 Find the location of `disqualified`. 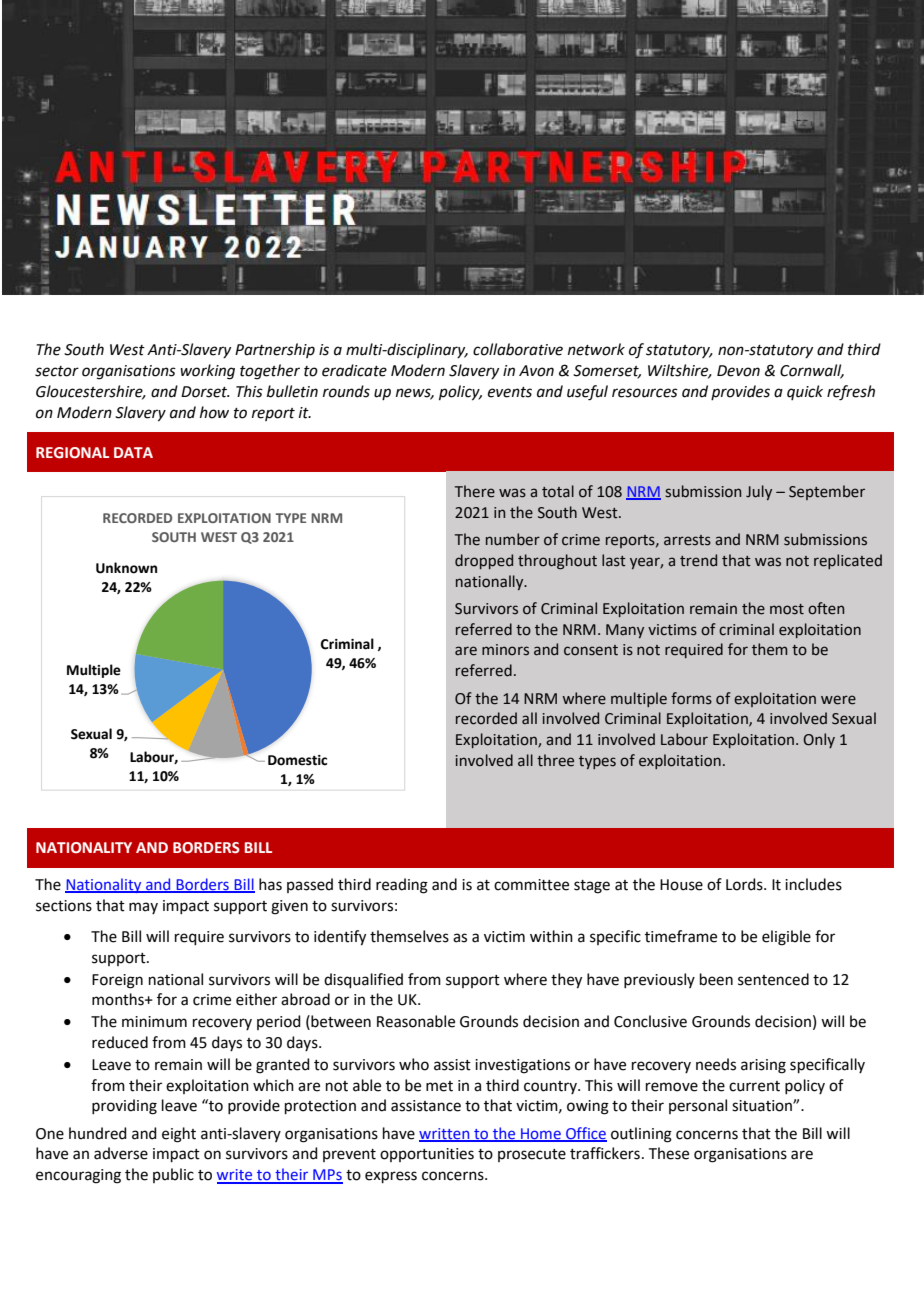

disqualified is located at coordinates (363, 980).
